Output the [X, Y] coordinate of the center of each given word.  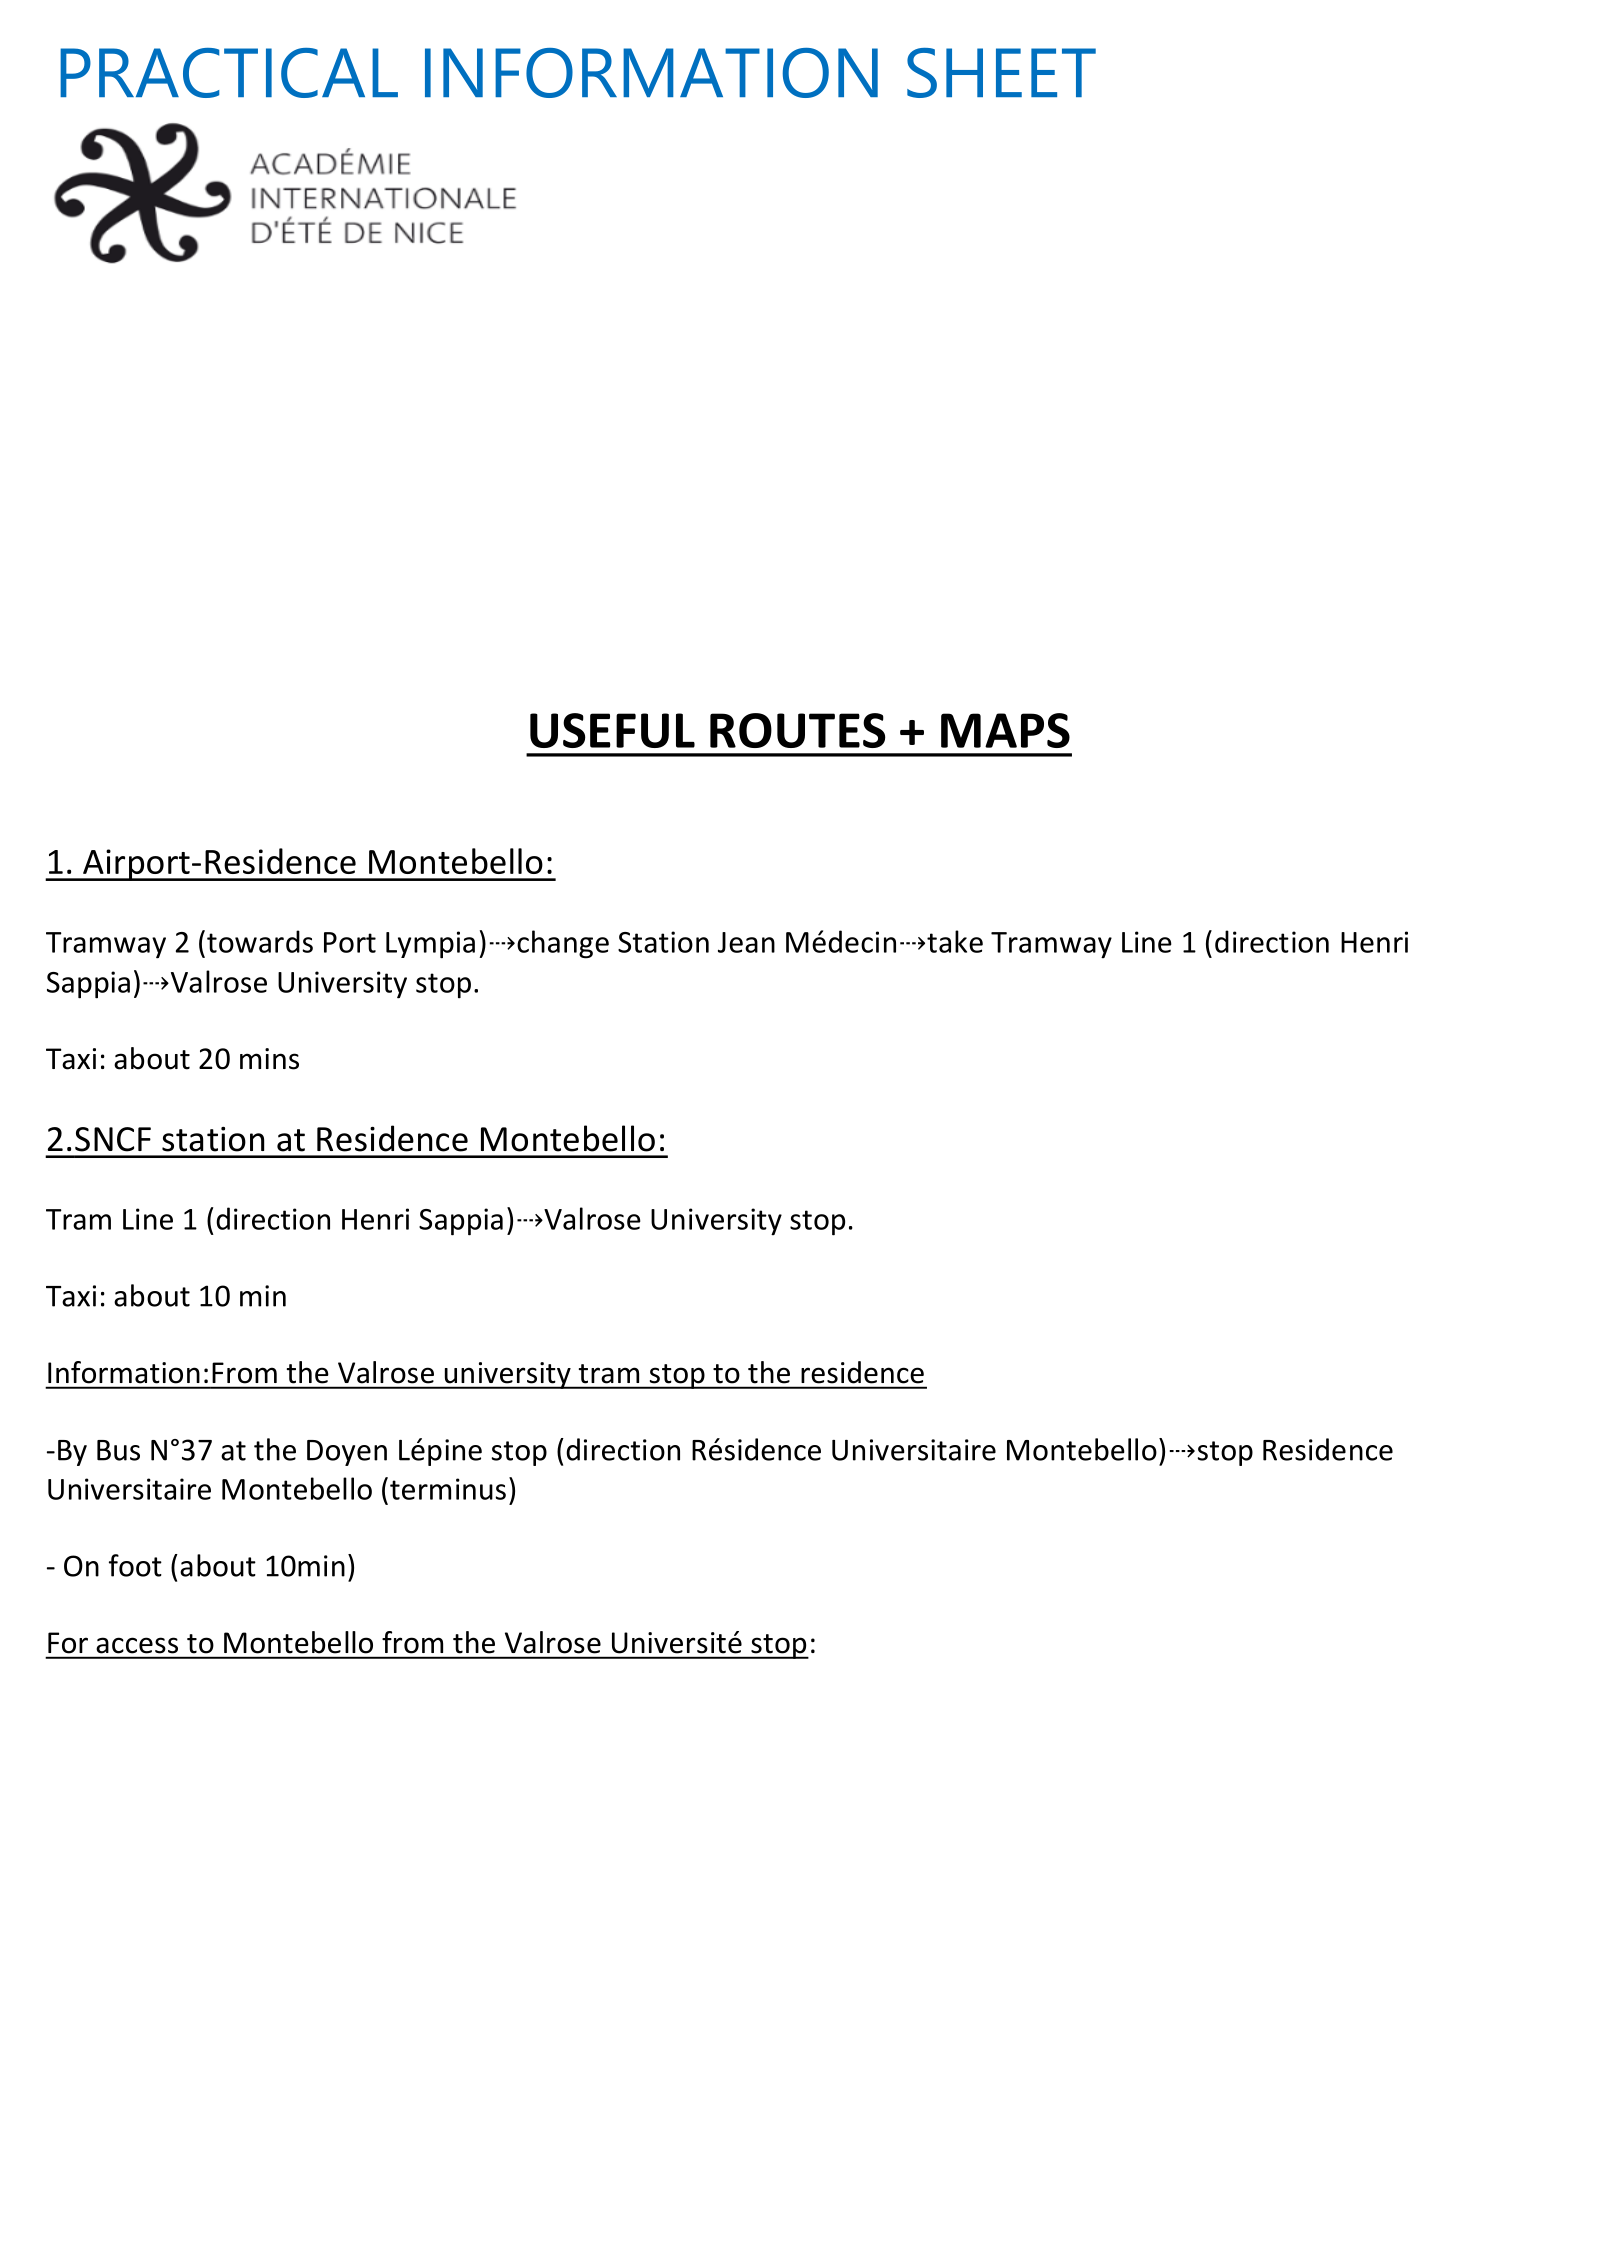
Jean [746, 942]
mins [269, 1059]
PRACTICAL [229, 73]
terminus [448, 1489]
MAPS [1005, 730]
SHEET [1001, 73]
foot [135, 1565]
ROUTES [798, 730]
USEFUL [612, 730]
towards [260, 941]
